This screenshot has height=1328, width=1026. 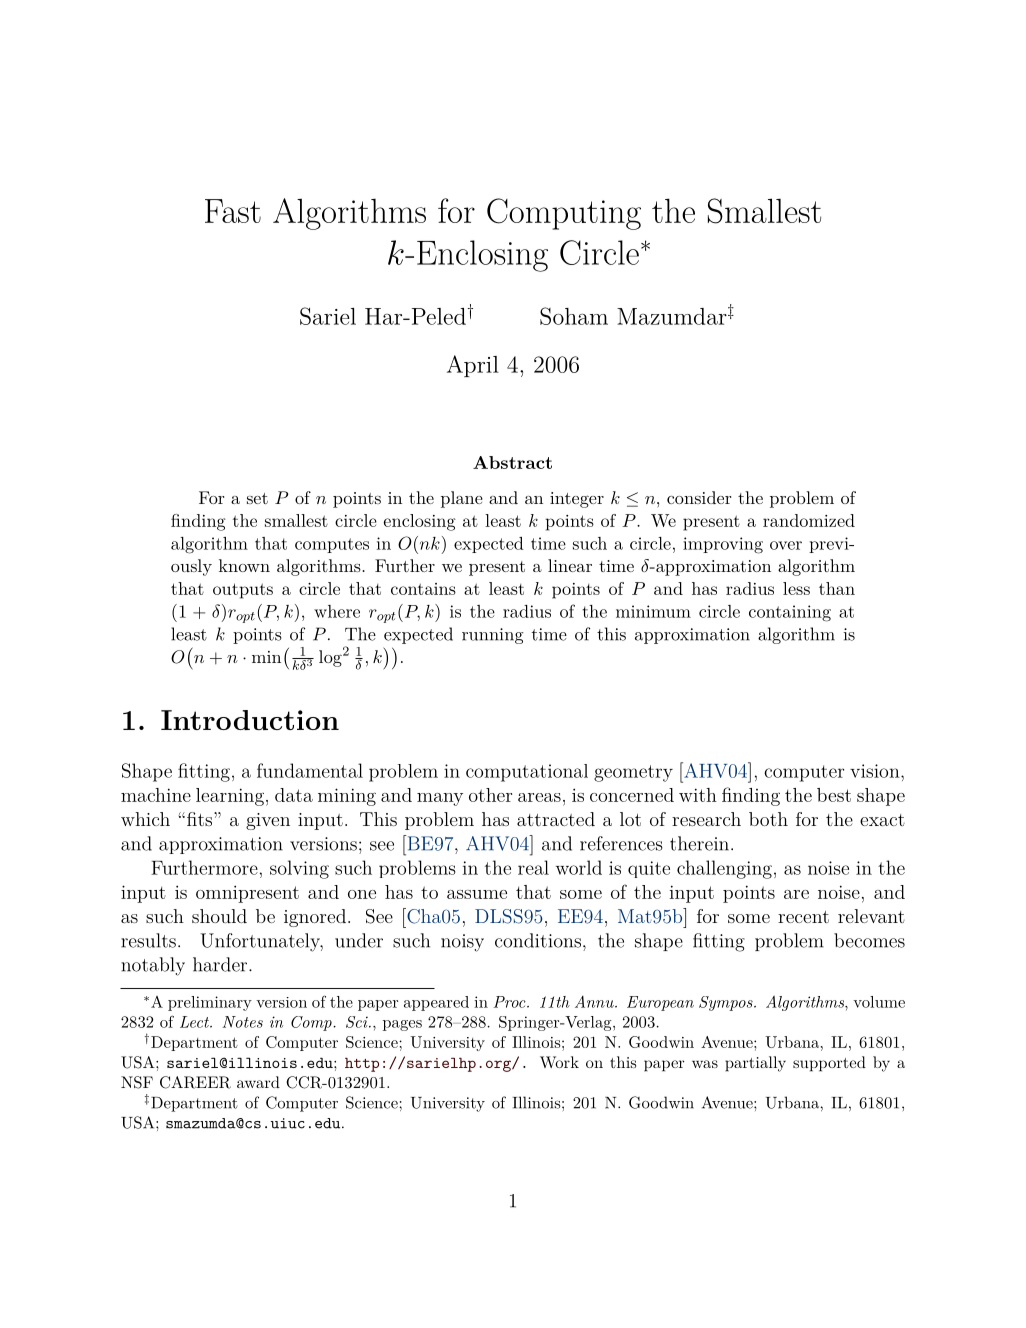 I want to click on supported, so click(x=829, y=1064).
